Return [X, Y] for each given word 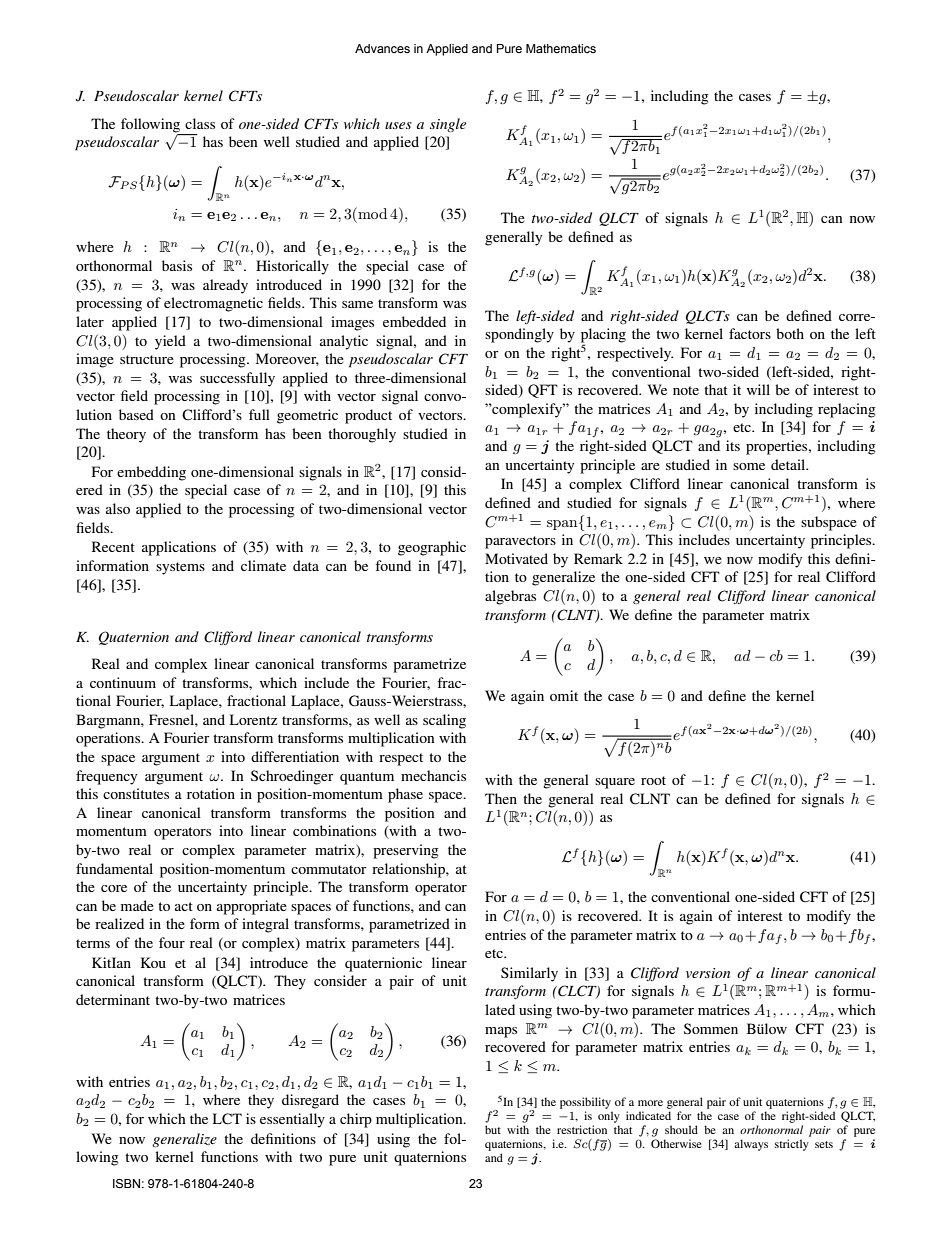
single [448, 125]
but [493, 1129]
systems [180, 568]
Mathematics [561, 48]
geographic [432, 548]
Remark [598, 558]
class [200, 123]
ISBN [126, 1183]
